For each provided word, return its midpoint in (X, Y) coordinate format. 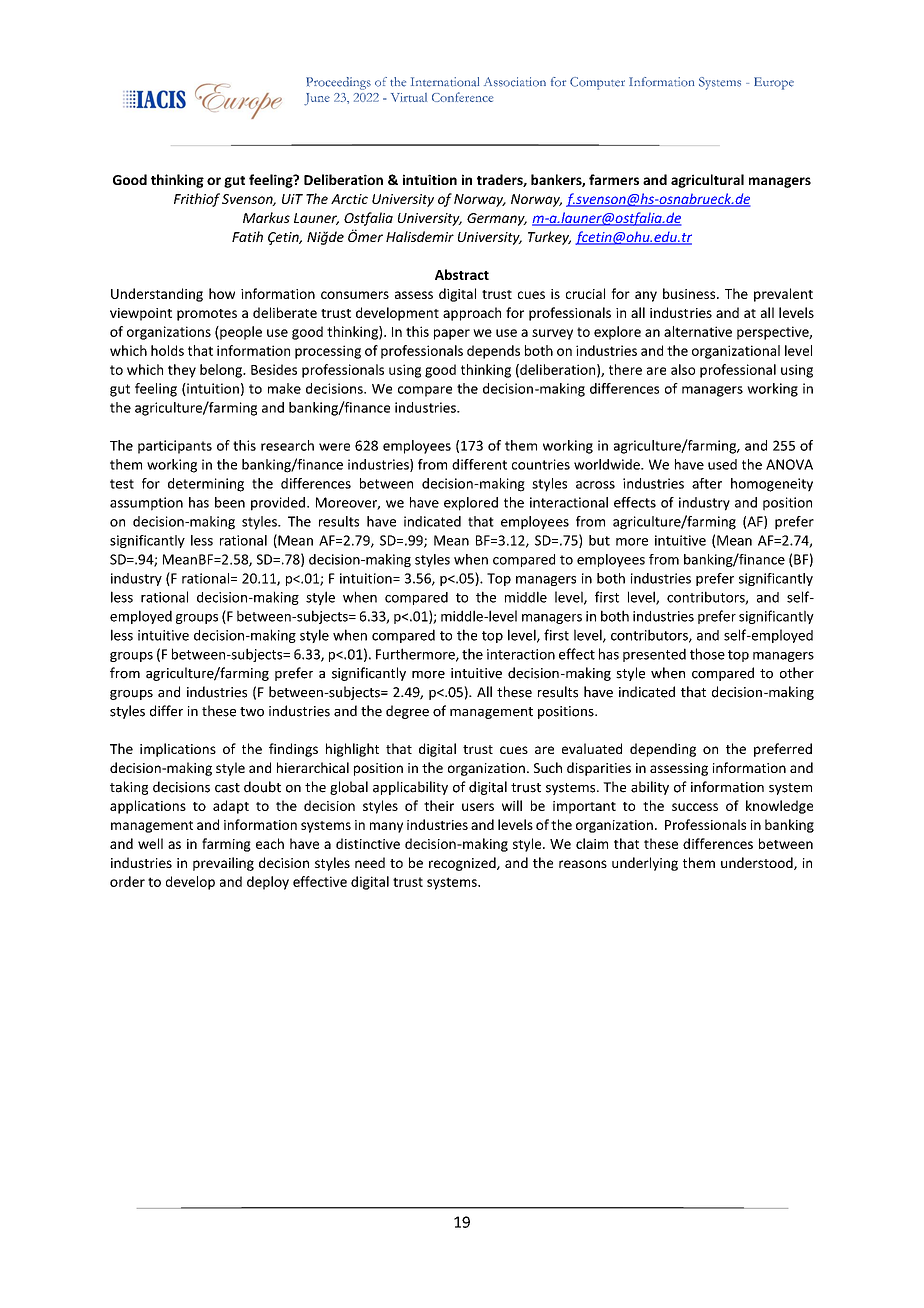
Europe (774, 83)
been (230, 502)
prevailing (223, 864)
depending (663, 750)
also (683, 369)
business (690, 293)
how (222, 293)
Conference (463, 97)
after (707, 483)
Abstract (462, 274)
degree (407, 712)
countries (541, 464)
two (252, 712)
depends (493, 352)
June (317, 99)
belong (222, 371)
